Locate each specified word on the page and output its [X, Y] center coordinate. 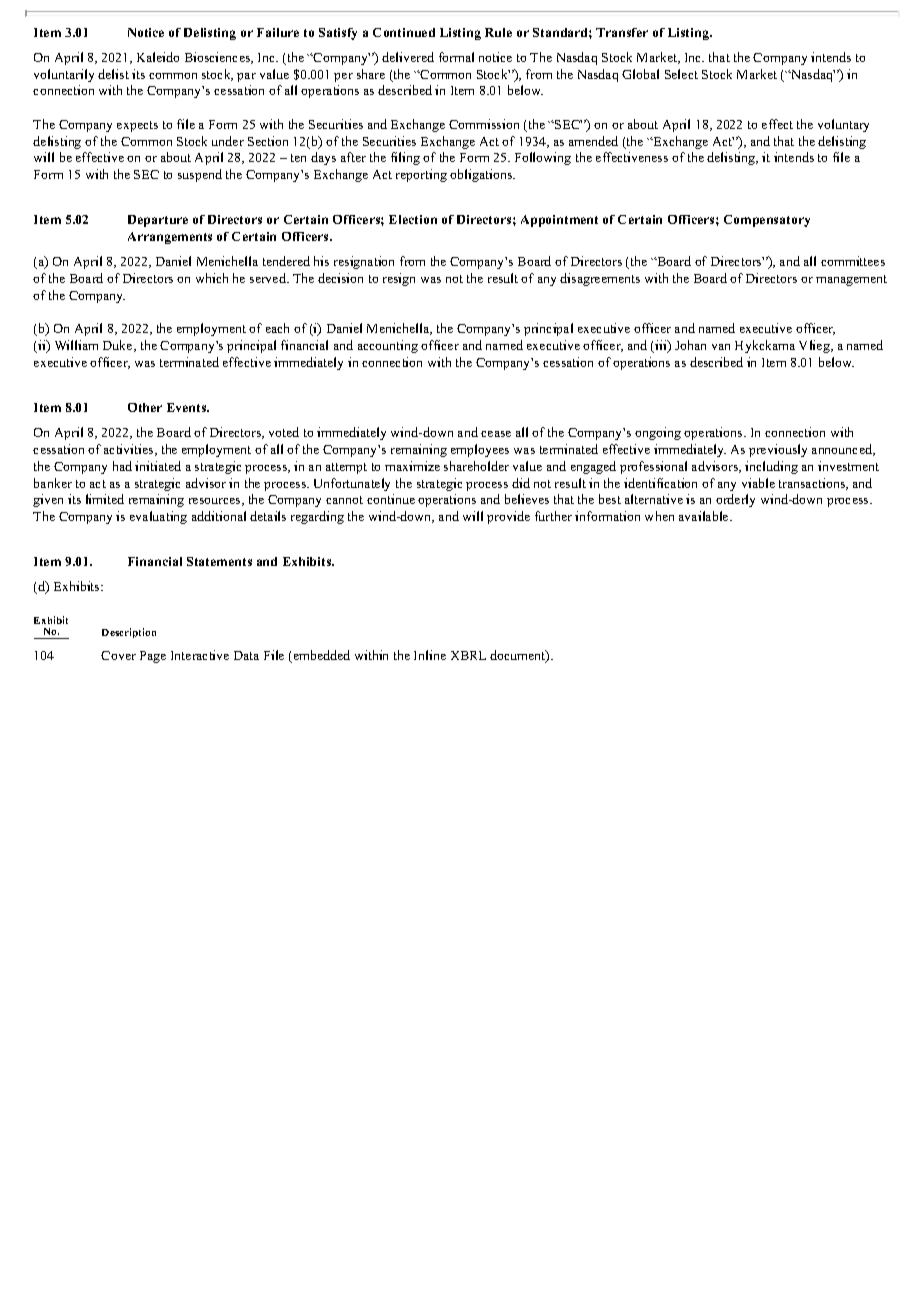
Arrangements [170, 238]
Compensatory [767, 221]
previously [778, 450]
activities [130, 450]
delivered [408, 57]
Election [413, 219]
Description [129, 633]
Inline [430, 655]
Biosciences [219, 58]
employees [480, 450]
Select [681, 74]
